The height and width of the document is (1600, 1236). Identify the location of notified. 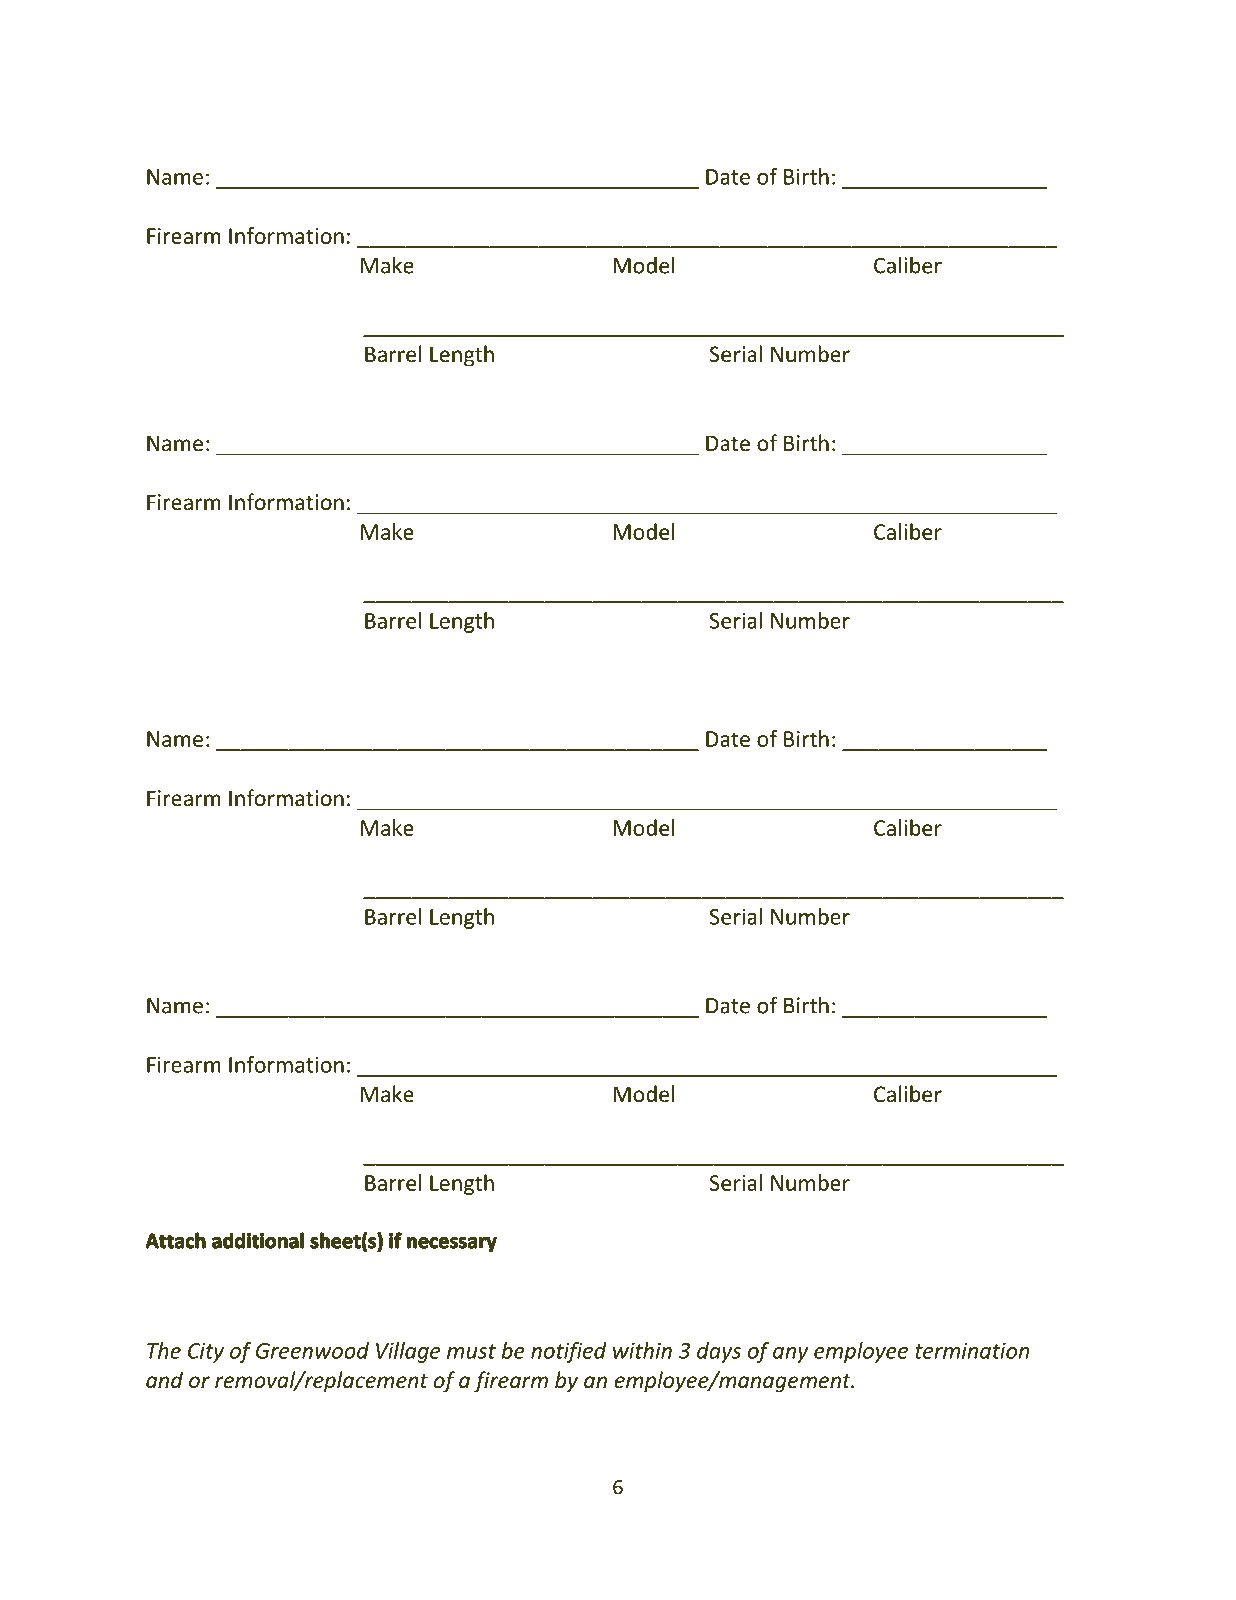
(568, 1352).
